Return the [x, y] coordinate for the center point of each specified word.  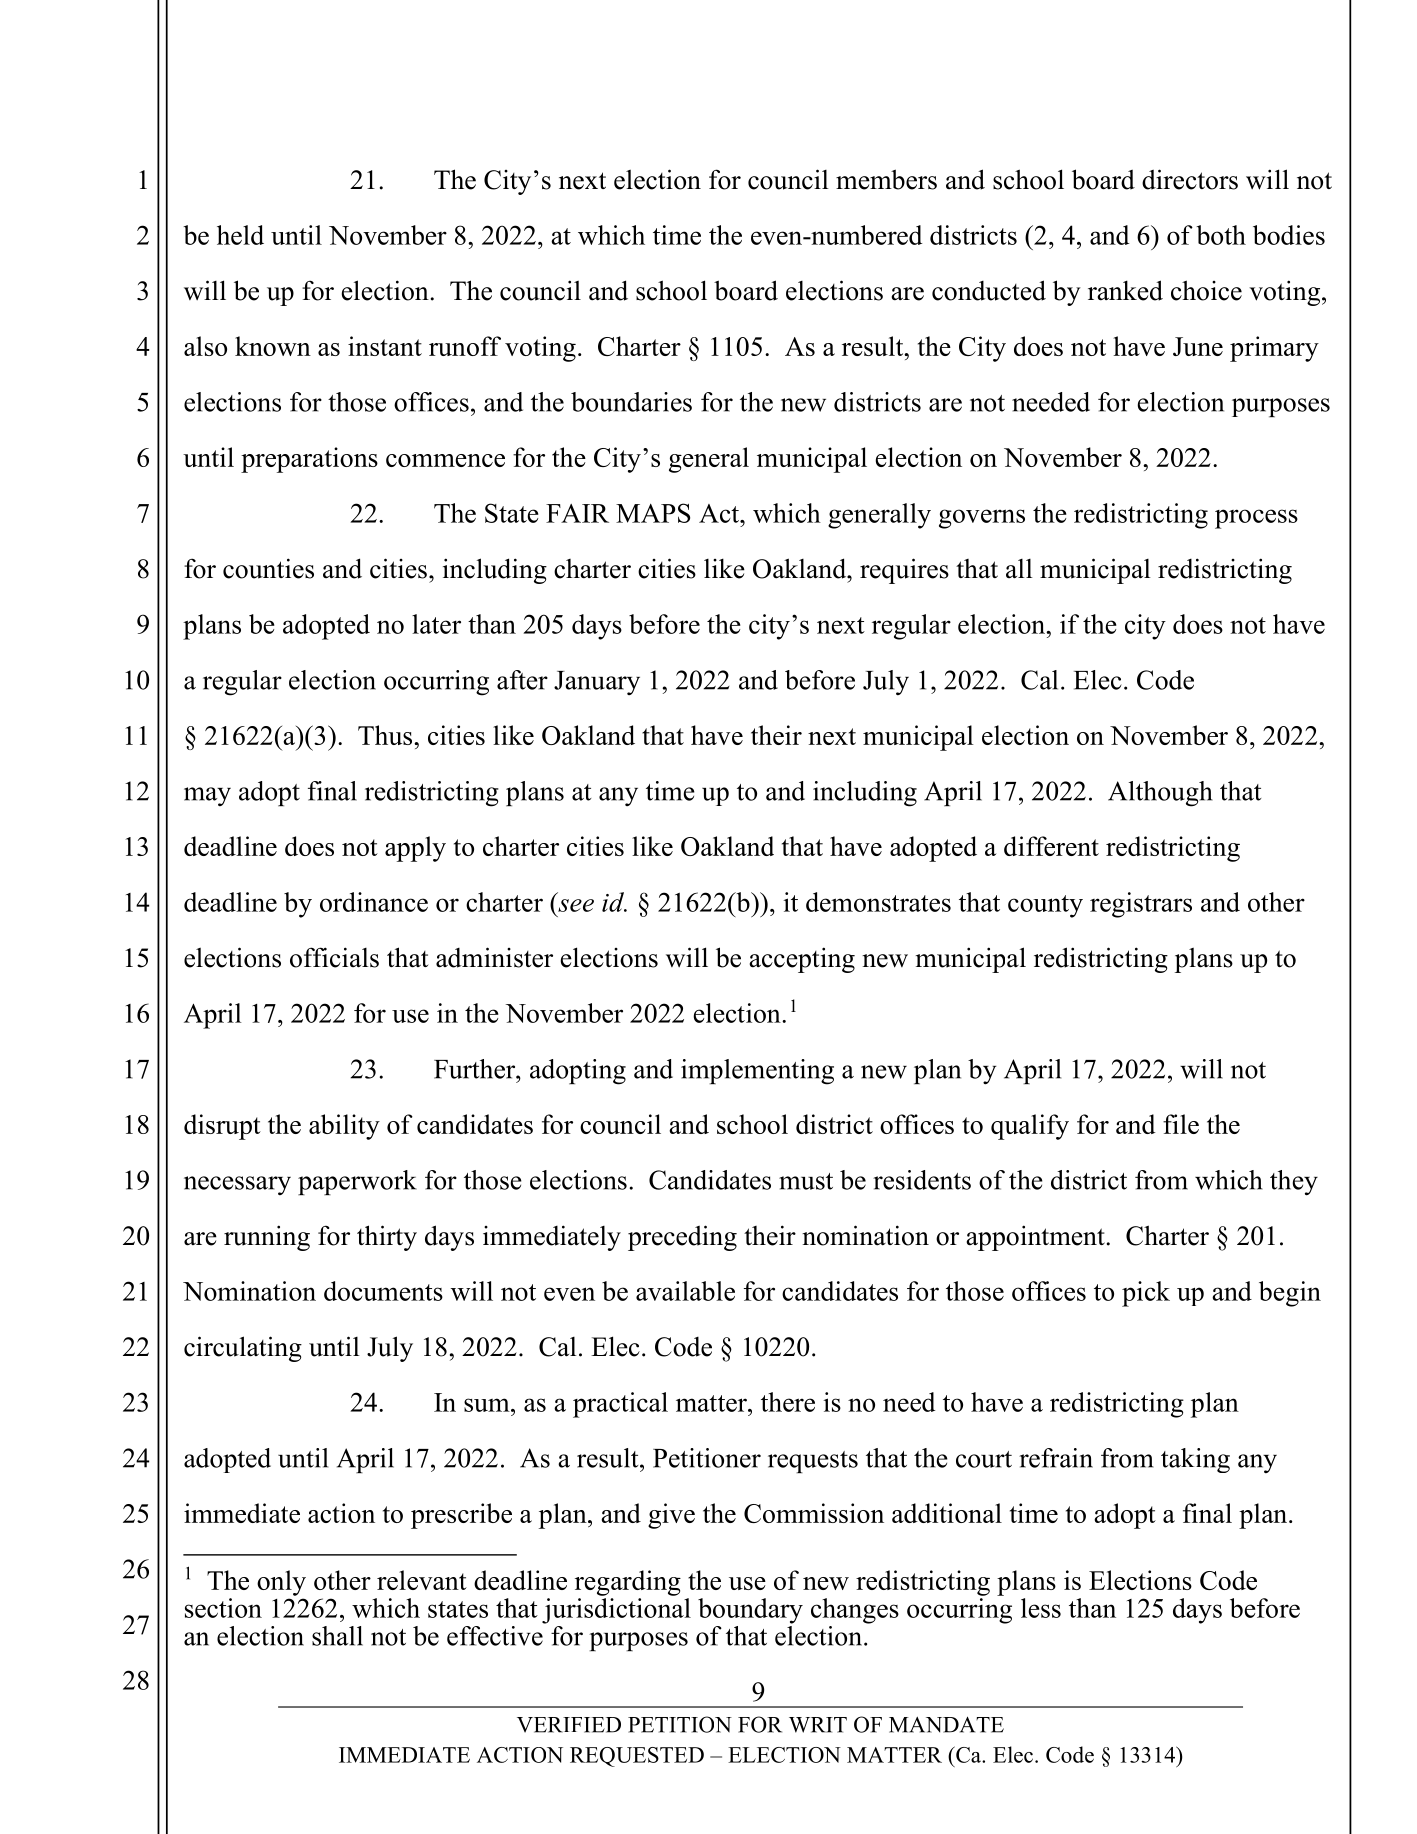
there [788, 1402]
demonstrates [878, 902]
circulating [243, 1349]
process [1256, 519]
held [240, 235]
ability [344, 1127]
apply [415, 849]
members [886, 179]
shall [337, 1636]
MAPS [653, 513]
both [1221, 235]
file [1181, 1124]
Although [1160, 794]
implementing [757, 1072]
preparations [309, 460]
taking [1195, 1460]
